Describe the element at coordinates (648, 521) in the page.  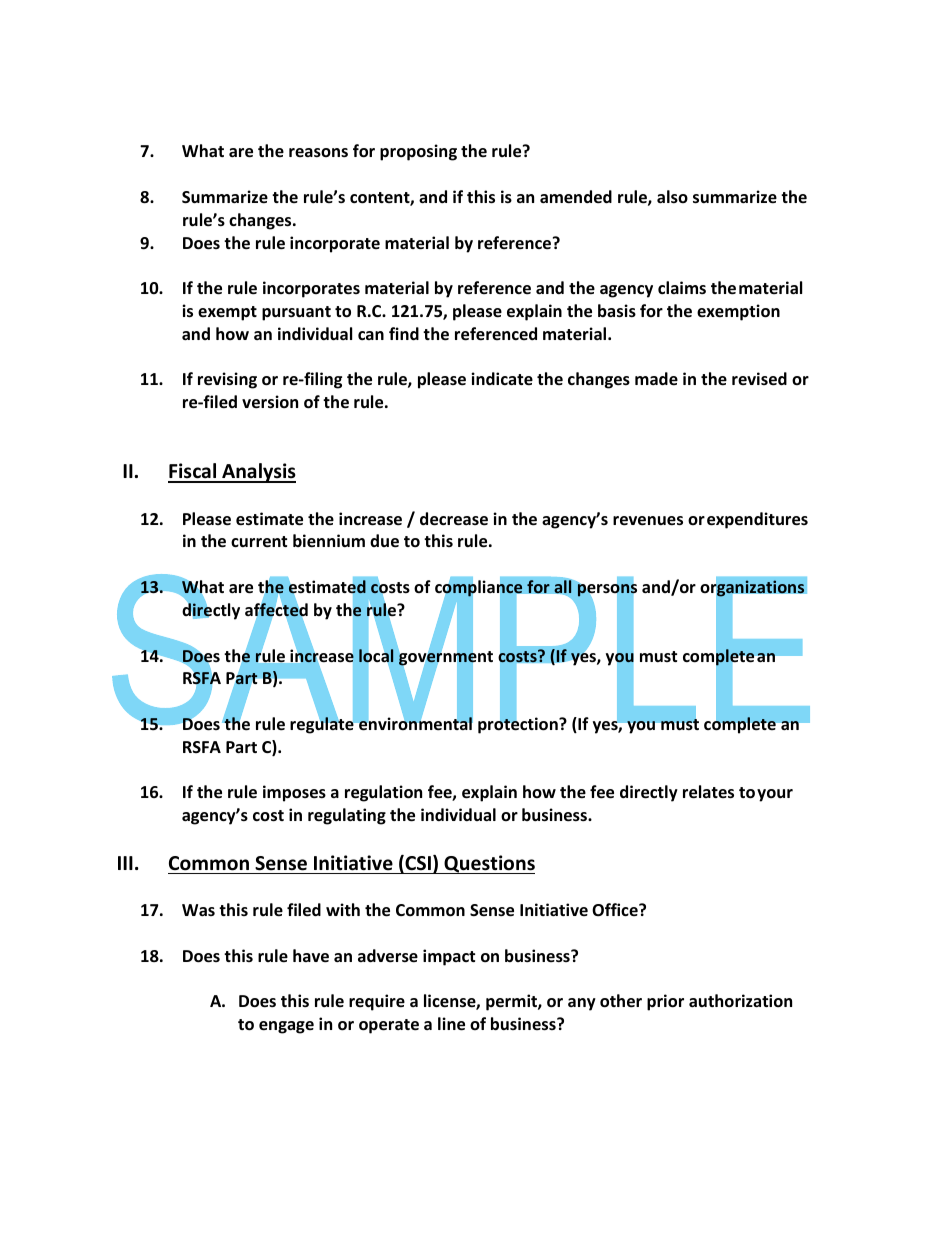
I see `revenues` at that location.
